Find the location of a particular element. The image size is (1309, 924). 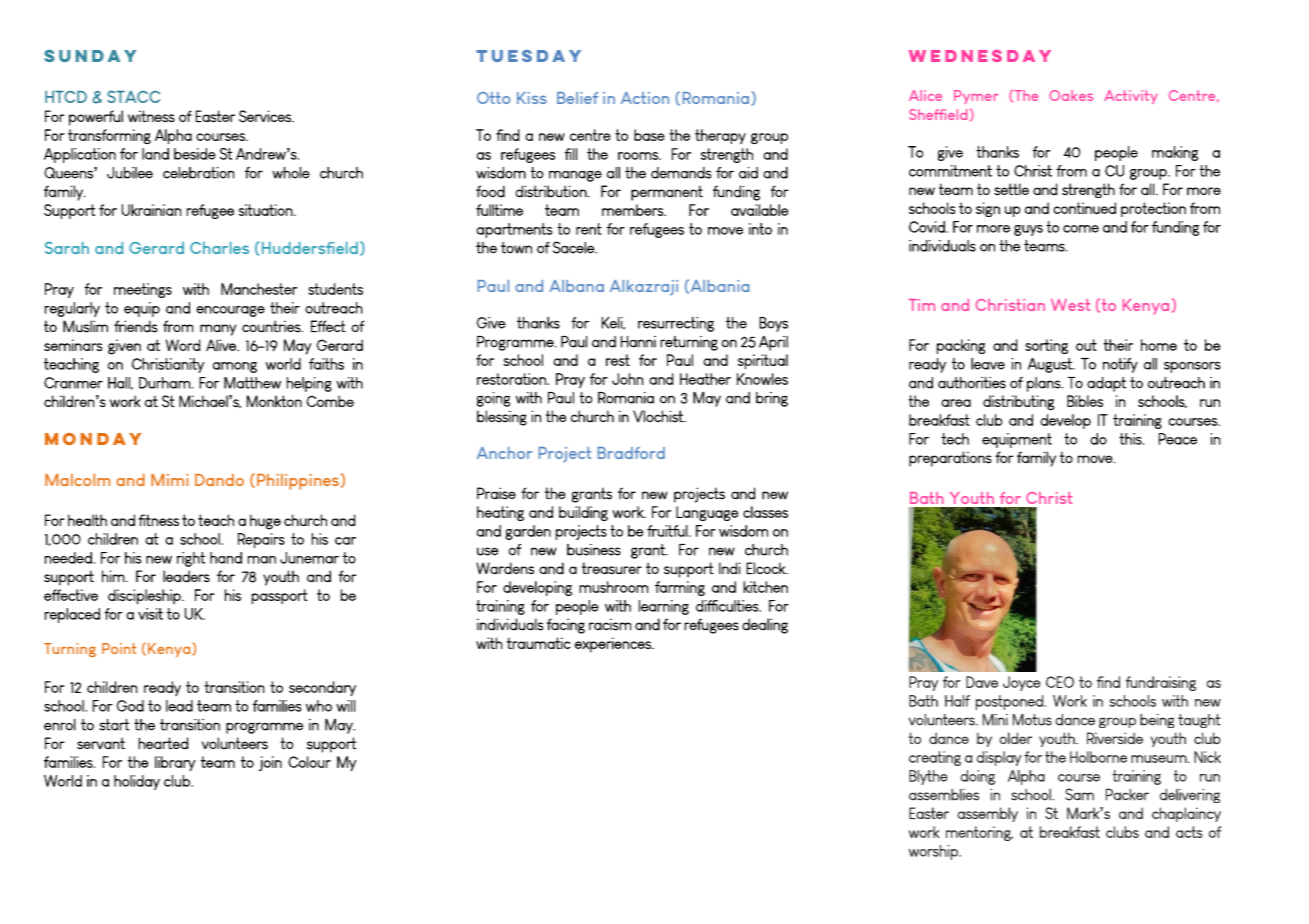

witness is located at coordinates (151, 116).
